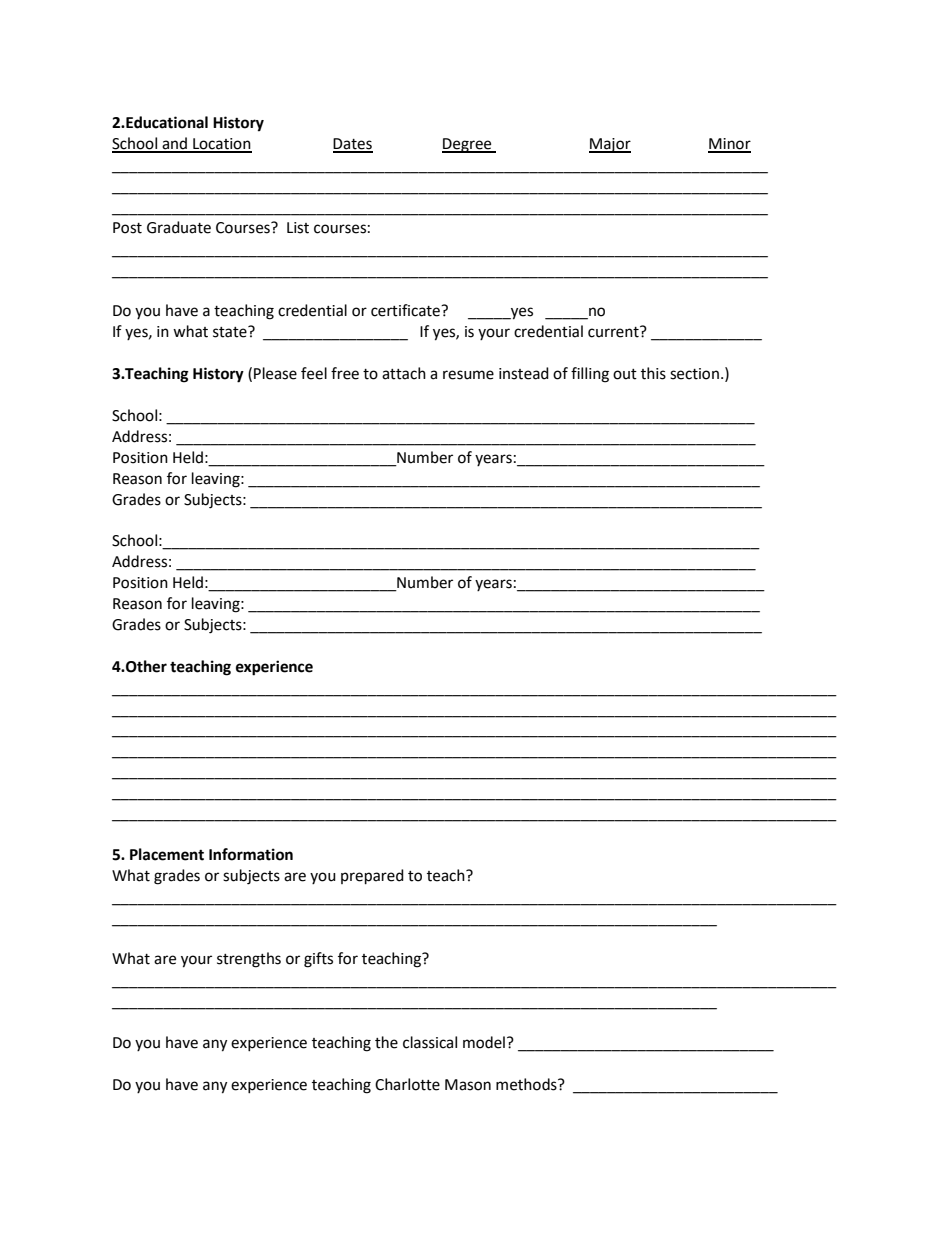 The height and width of the page is (1233, 952). Describe the element at coordinates (468, 375) in the page. I see `resume` at that location.
